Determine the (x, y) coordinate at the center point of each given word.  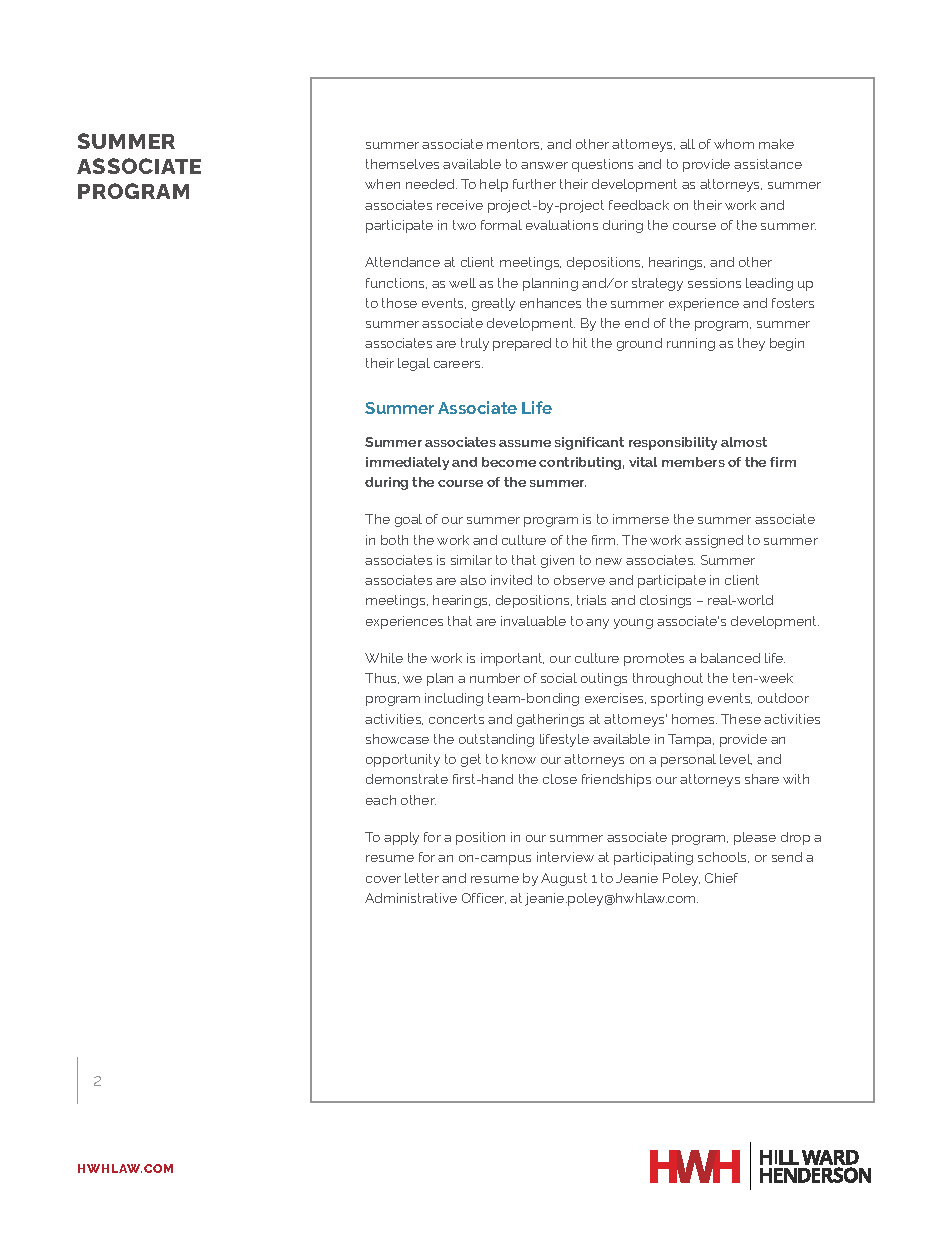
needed (431, 184)
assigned (714, 541)
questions (602, 165)
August (564, 879)
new (609, 561)
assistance (768, 164)
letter (422, 878)
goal (408, 520)
